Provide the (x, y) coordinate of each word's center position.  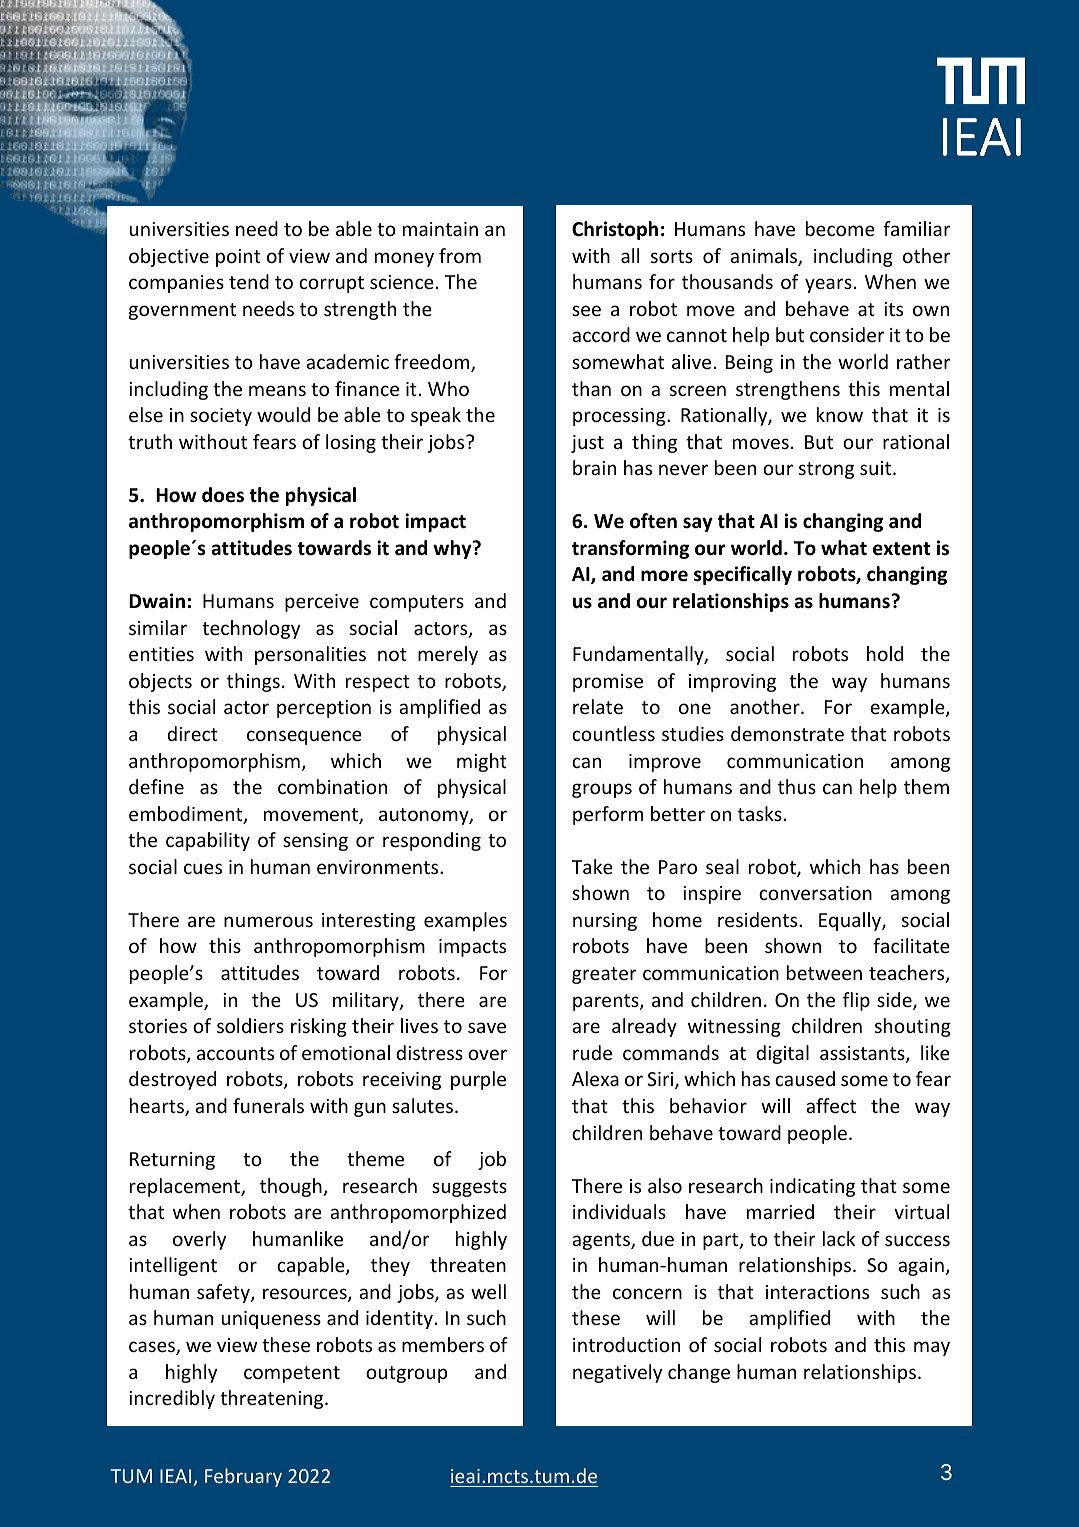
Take (592, 866)
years (828, 285)
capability (208, 841)
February (243, 1477)
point (238, 258)
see (586, 310)
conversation (815, 893)
